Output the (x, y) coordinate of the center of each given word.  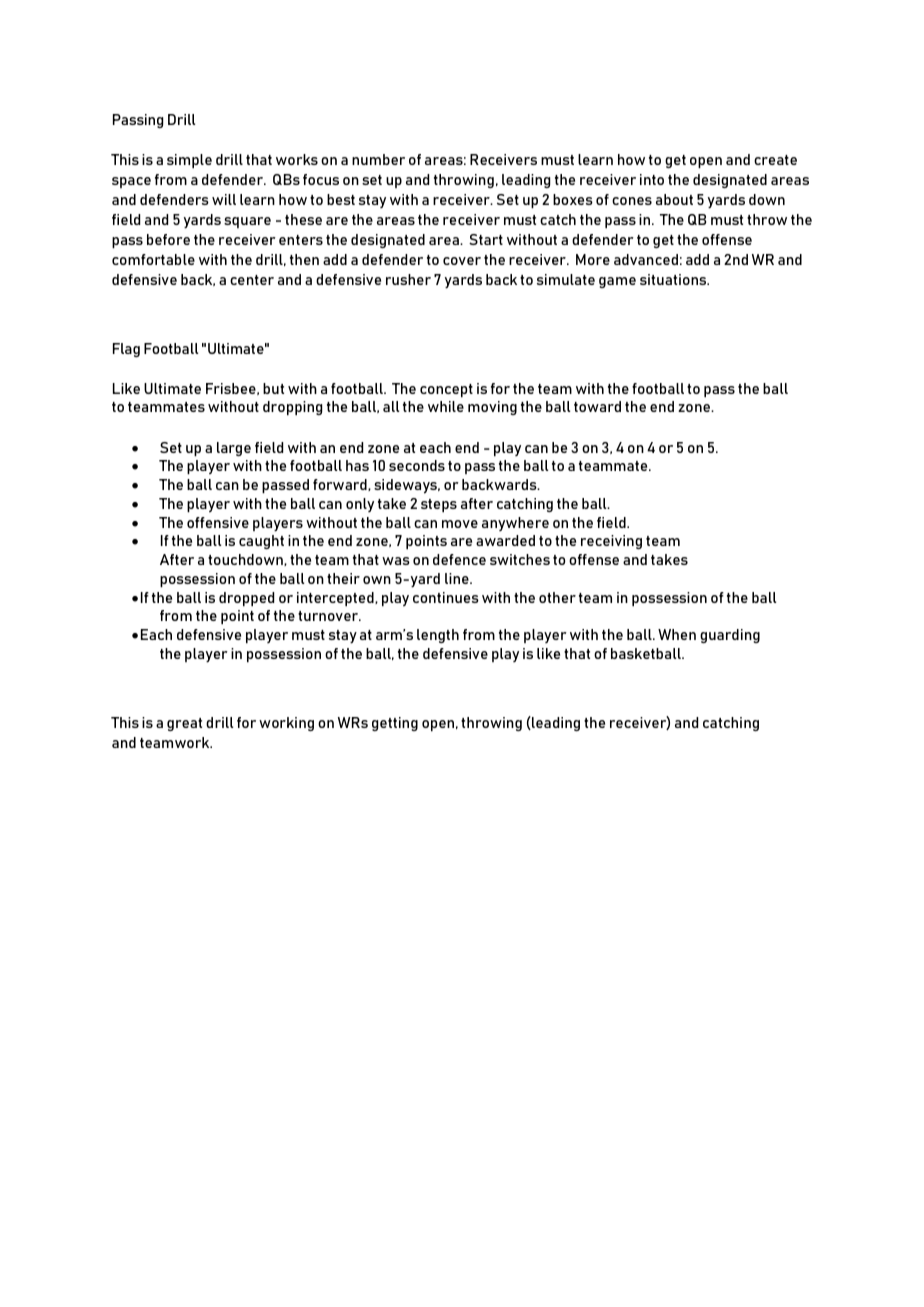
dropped (246, 599)
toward (597, 406)
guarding (730, 636)
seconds (417, 465)
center (252, 280)
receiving (611, 542)
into (652, 179)
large (234, 449)
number (378, 159)
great (184, 724)
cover (462, 261)
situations (674, 279)
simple (189, 161)
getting (395, 724)
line (458, 578)
